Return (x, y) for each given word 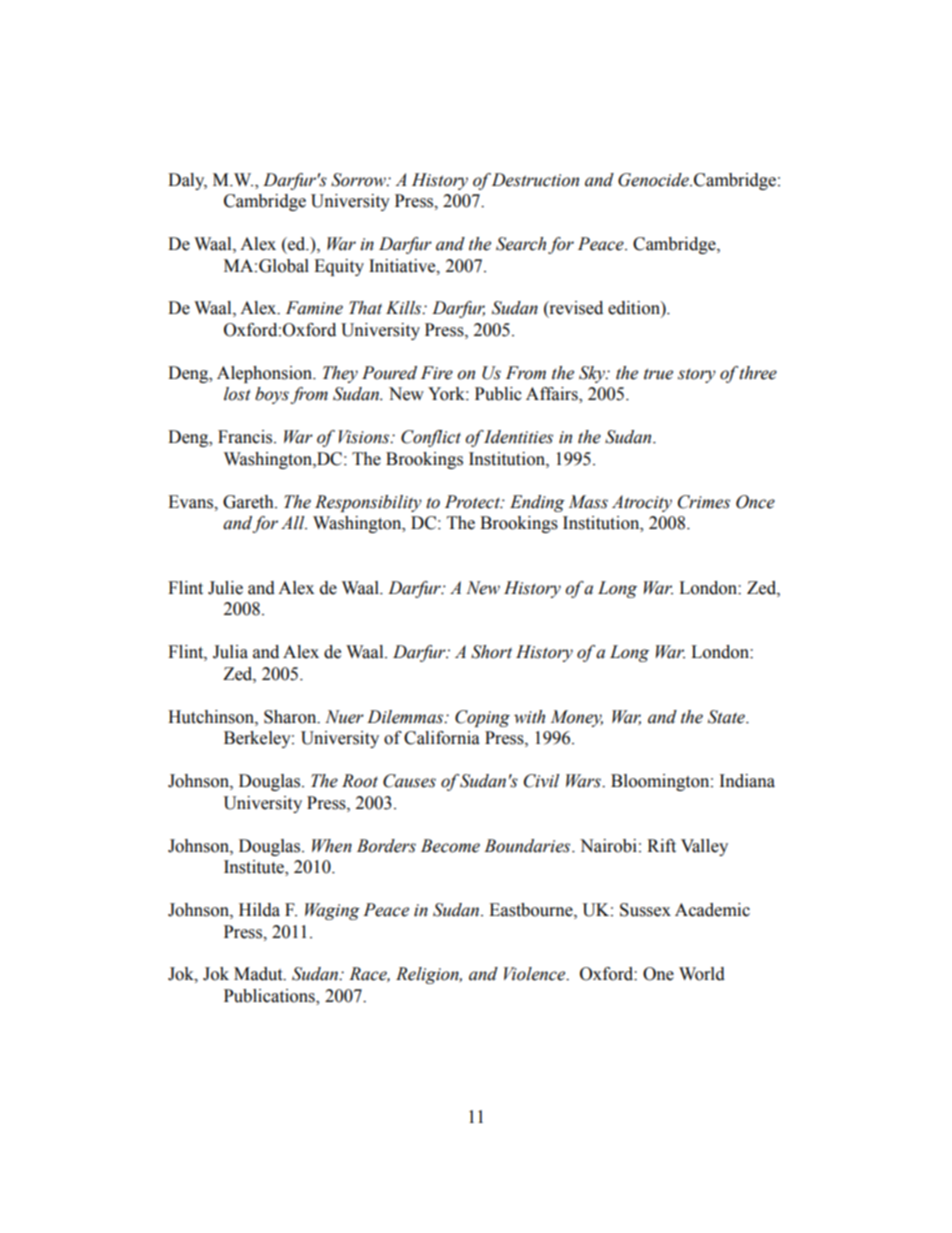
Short (491, 652)
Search (521, 244)
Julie (225, 588)
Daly (187, 181)
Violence (536, 974)
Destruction (535, 180)
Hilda (259, 910)
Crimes (704, 502)
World (702, 974)
